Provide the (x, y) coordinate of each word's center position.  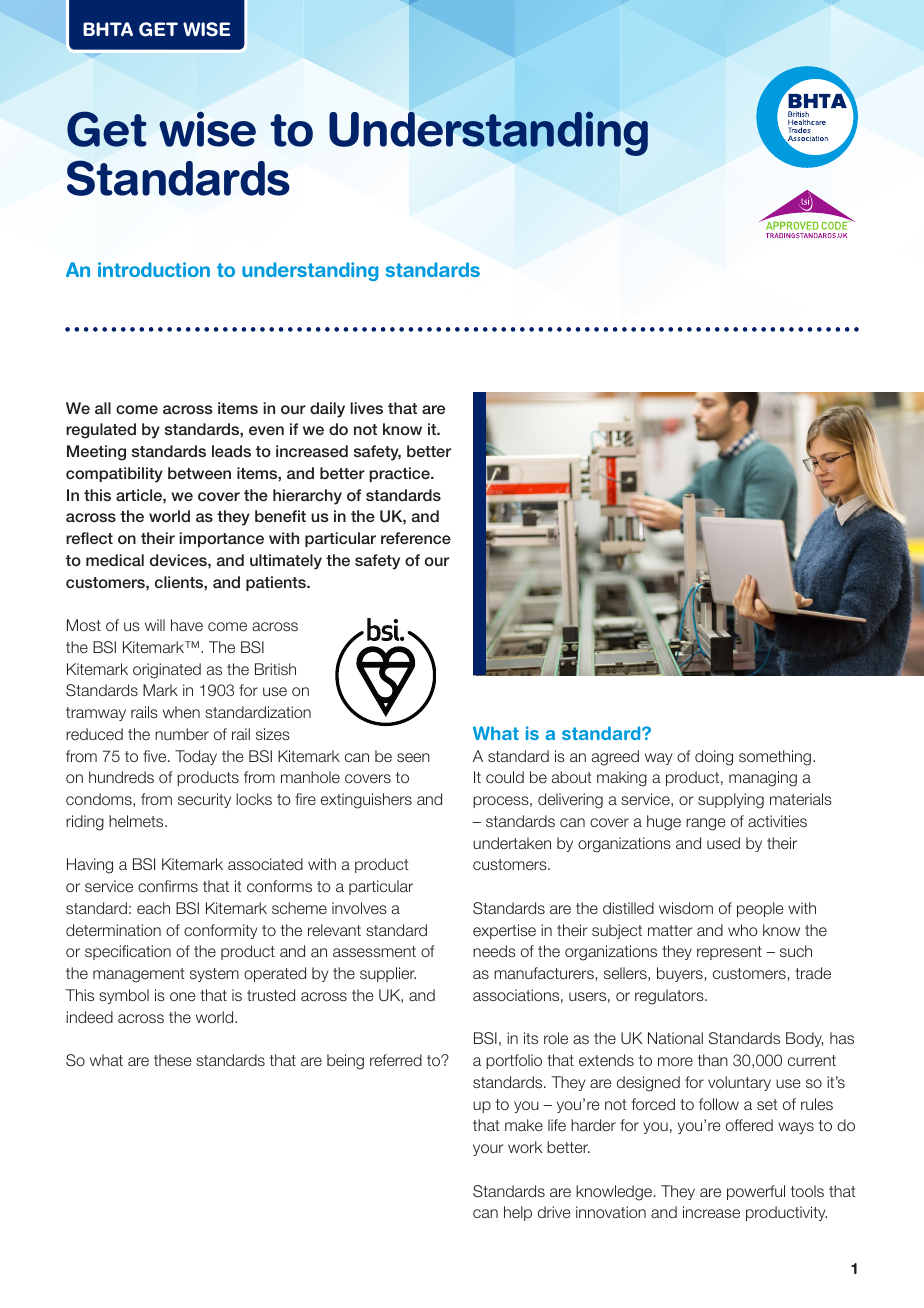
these (173, 1060)
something (776, 758)
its (531, 1038)
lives (366, 408)
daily (327, 410)
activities (777, 821)
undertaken (512, 843)
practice (400, 474)
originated (167, 671)
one (183, 996)
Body (804, 1039)
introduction (154, 269)
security (204, 800)
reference (416, 538)
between (199, 473)
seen (413, 757)
